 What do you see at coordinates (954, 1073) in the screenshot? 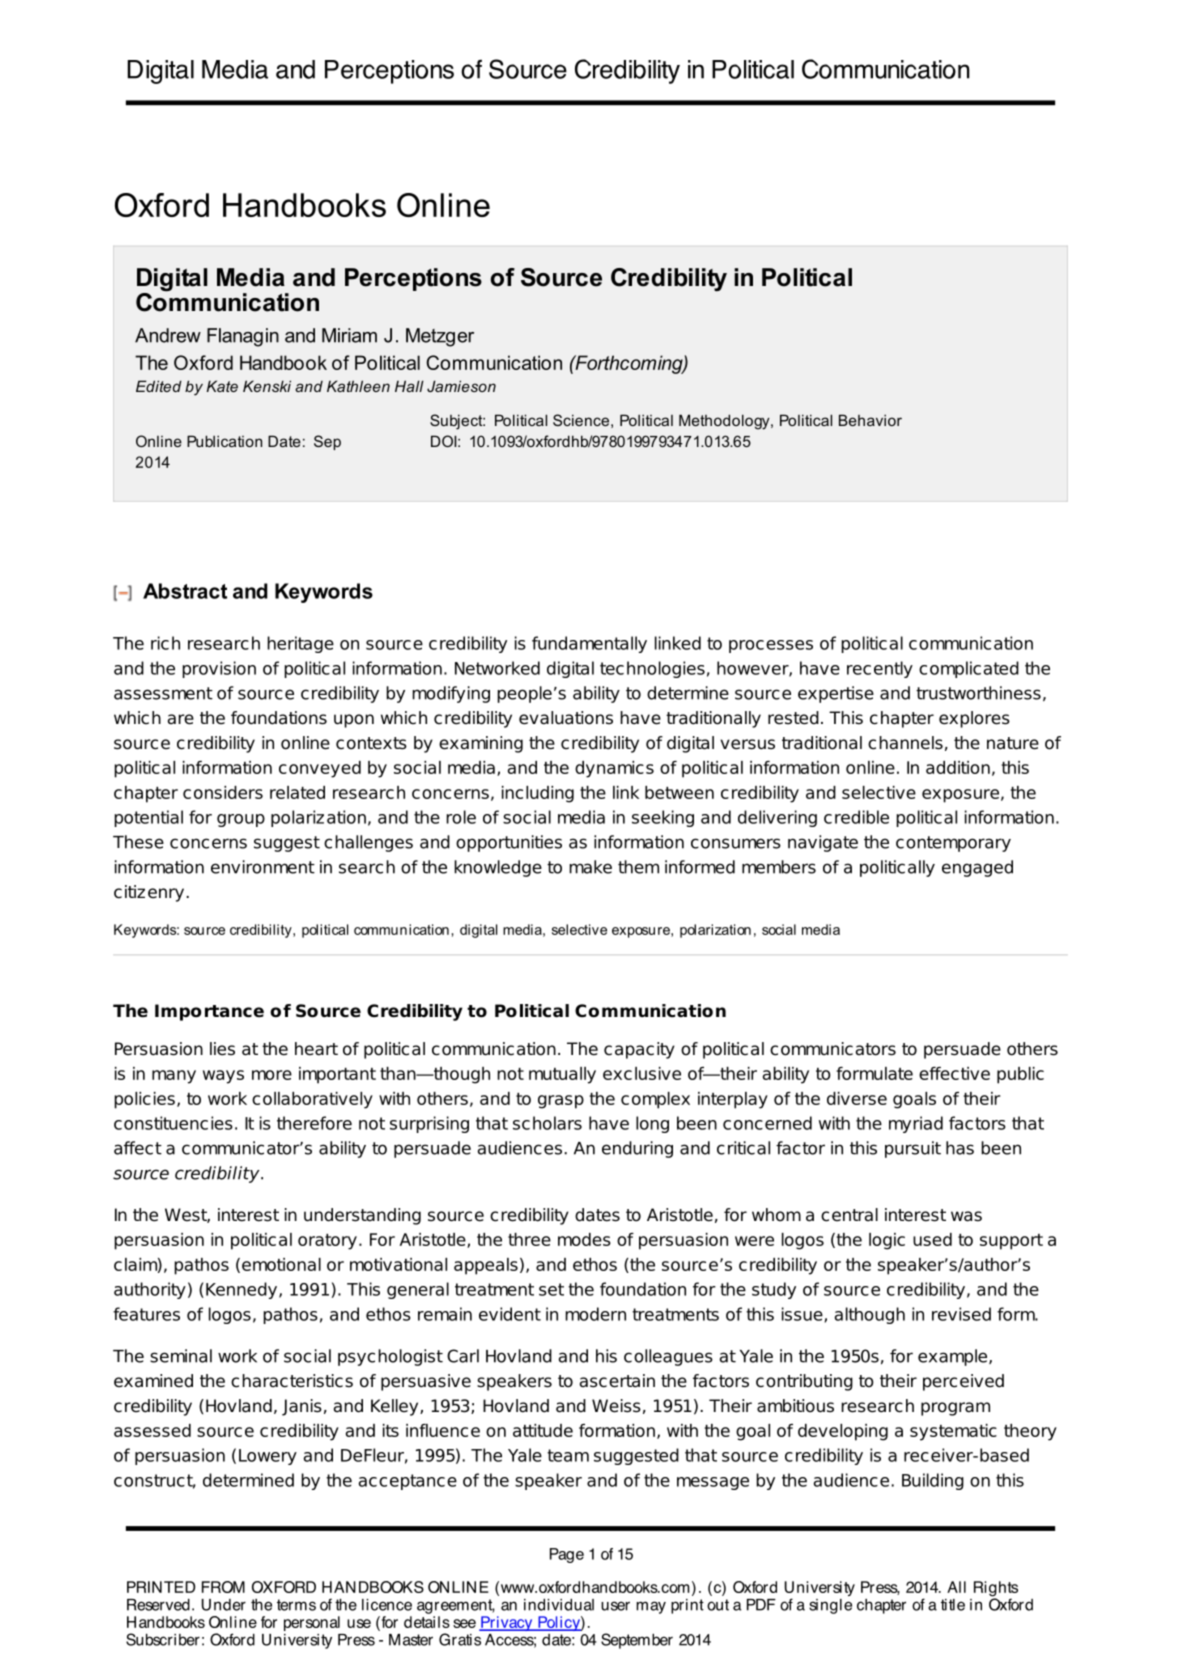
I see `effective` at bounding box center [954, 1073].
